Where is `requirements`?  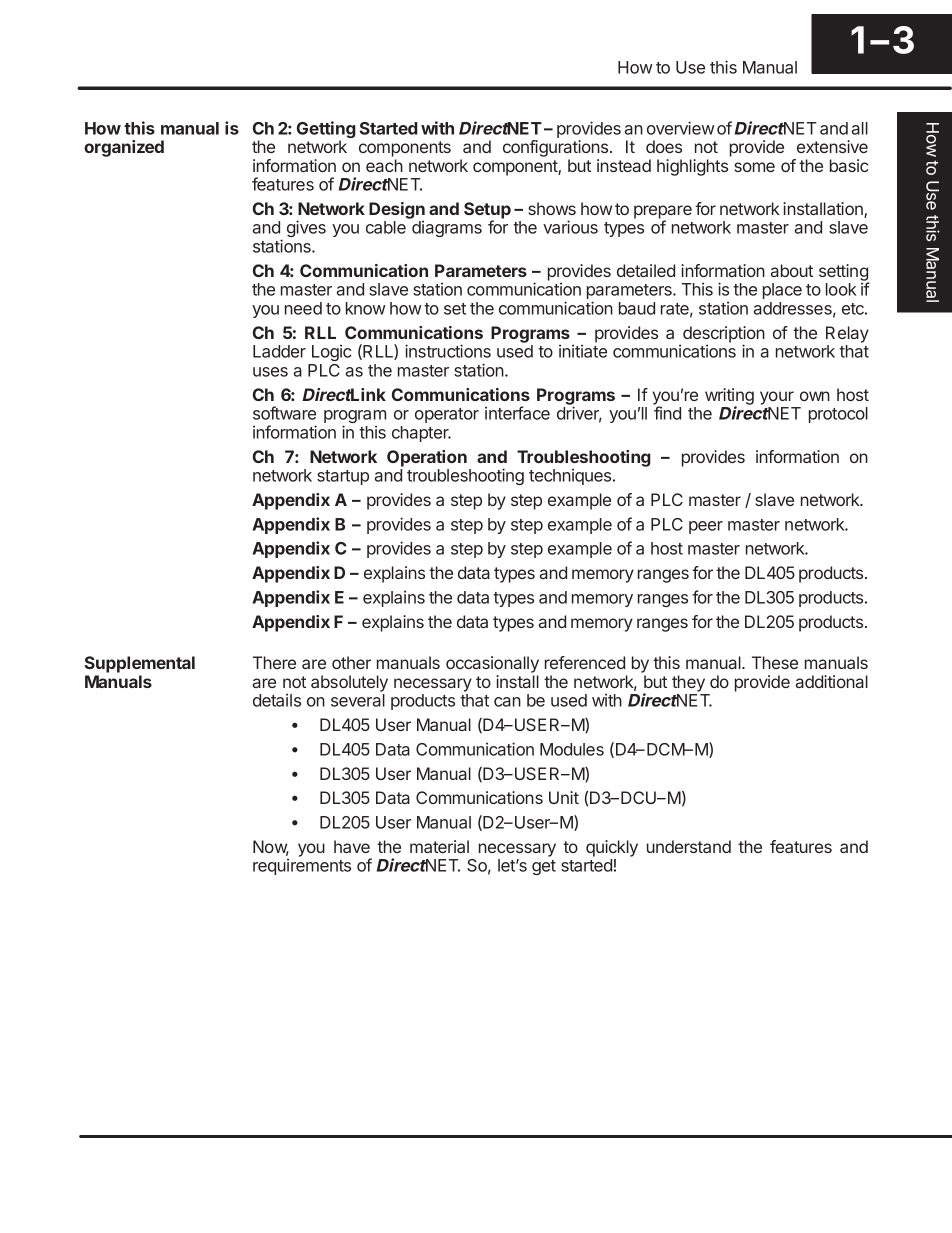 requirements is located at coordinates (302, 866).
